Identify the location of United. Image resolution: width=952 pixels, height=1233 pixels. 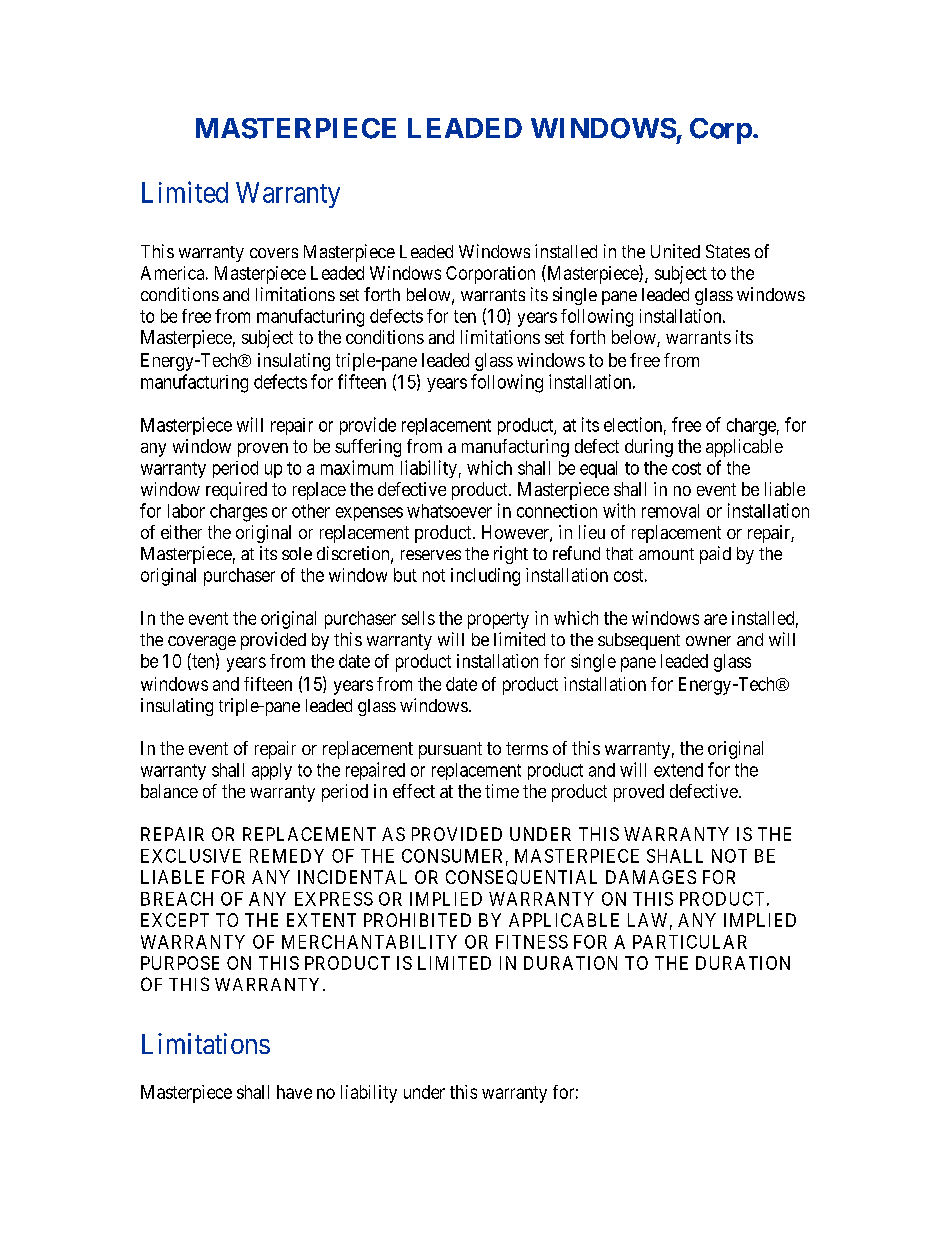
(675, 251).
